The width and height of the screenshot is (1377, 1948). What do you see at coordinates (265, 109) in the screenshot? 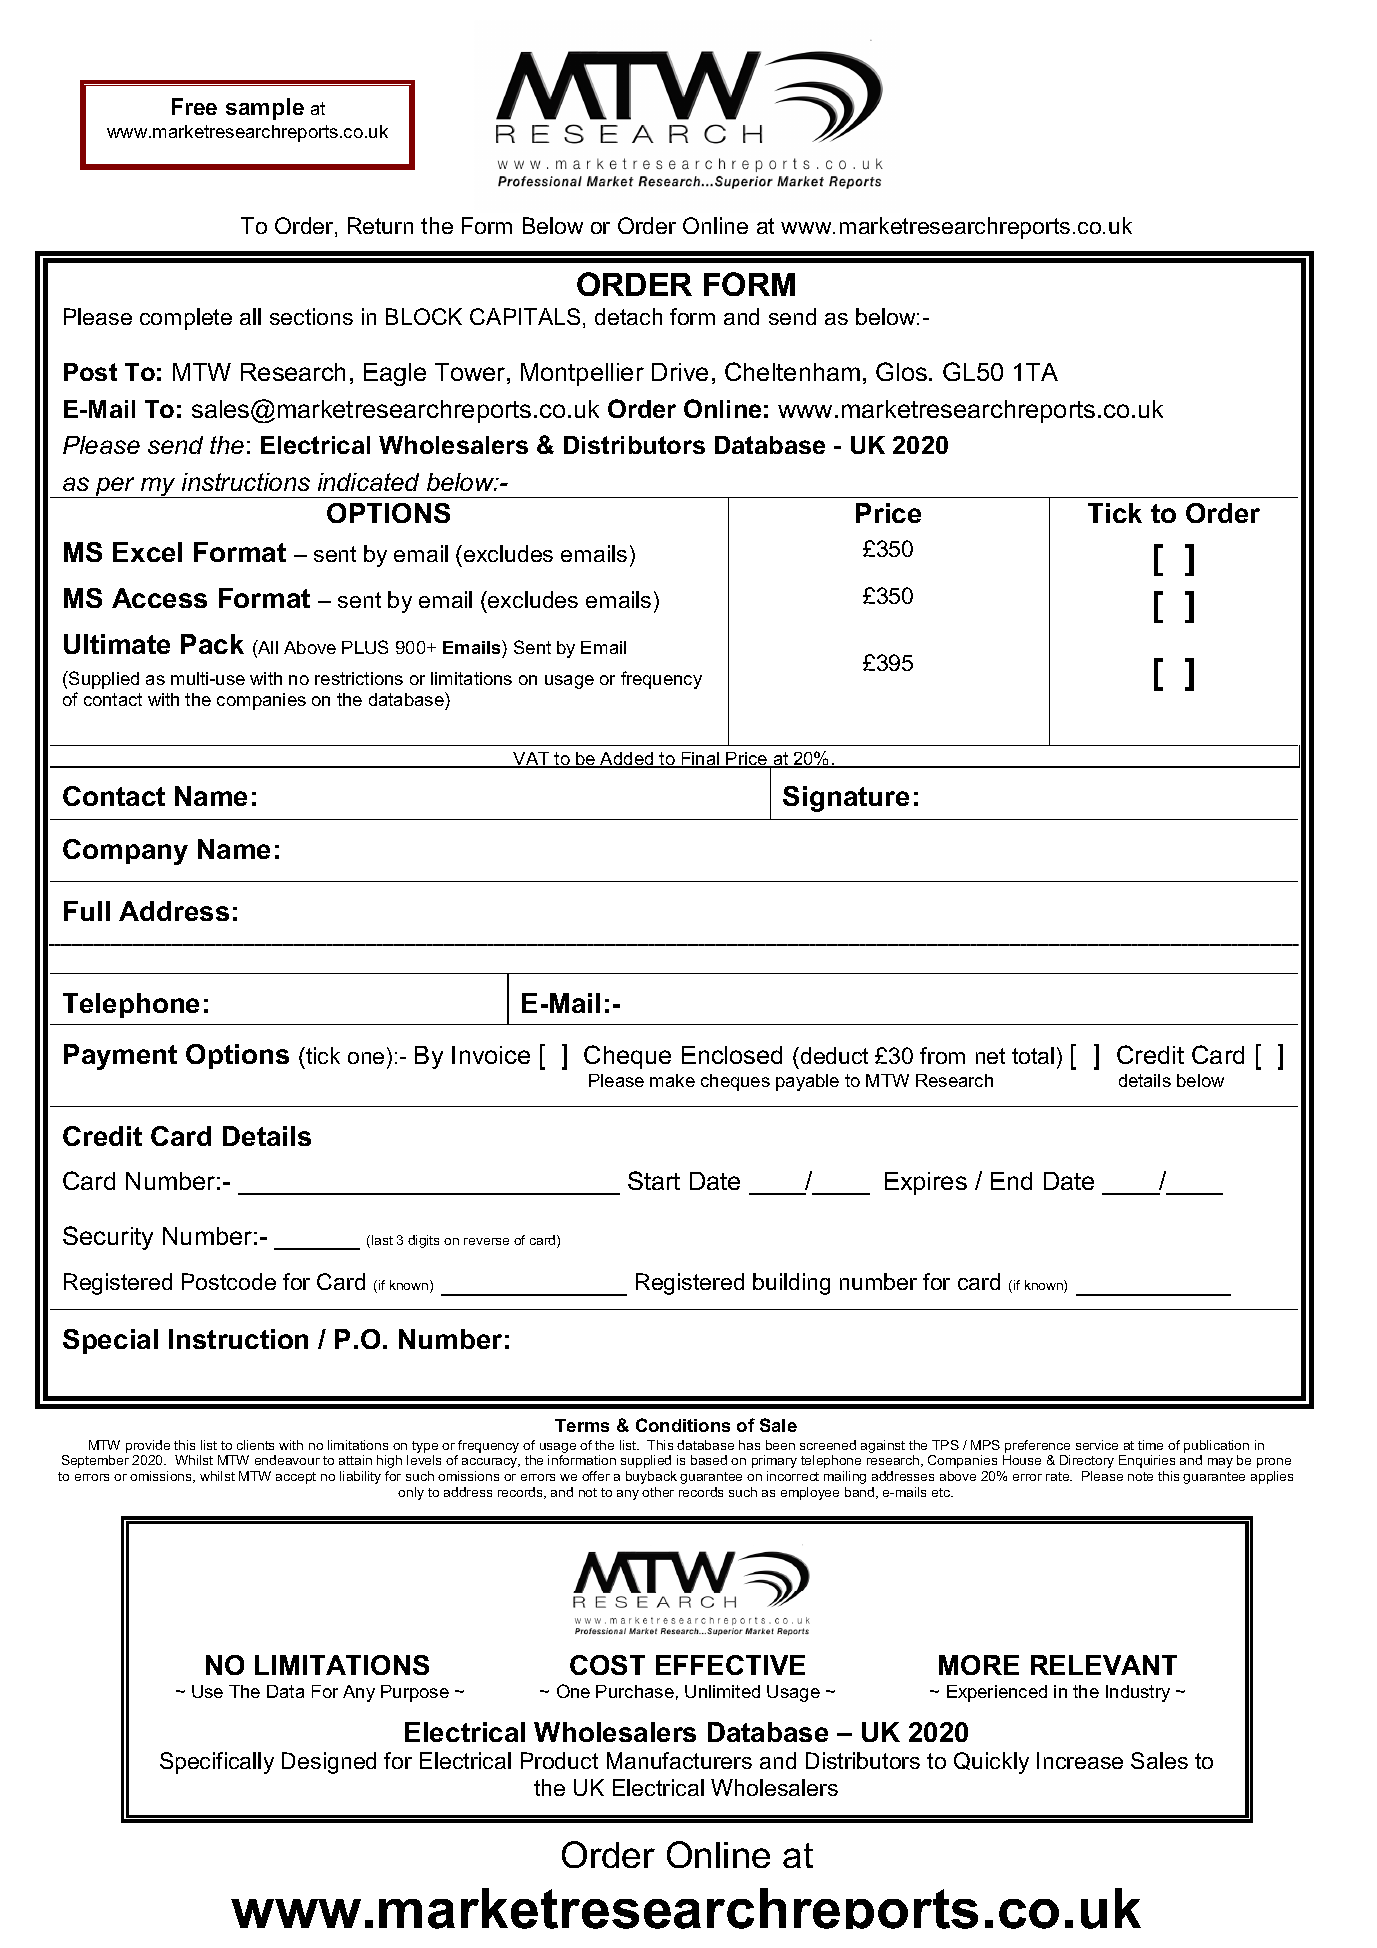
I see `sample` at bounding box center [265, 109].
